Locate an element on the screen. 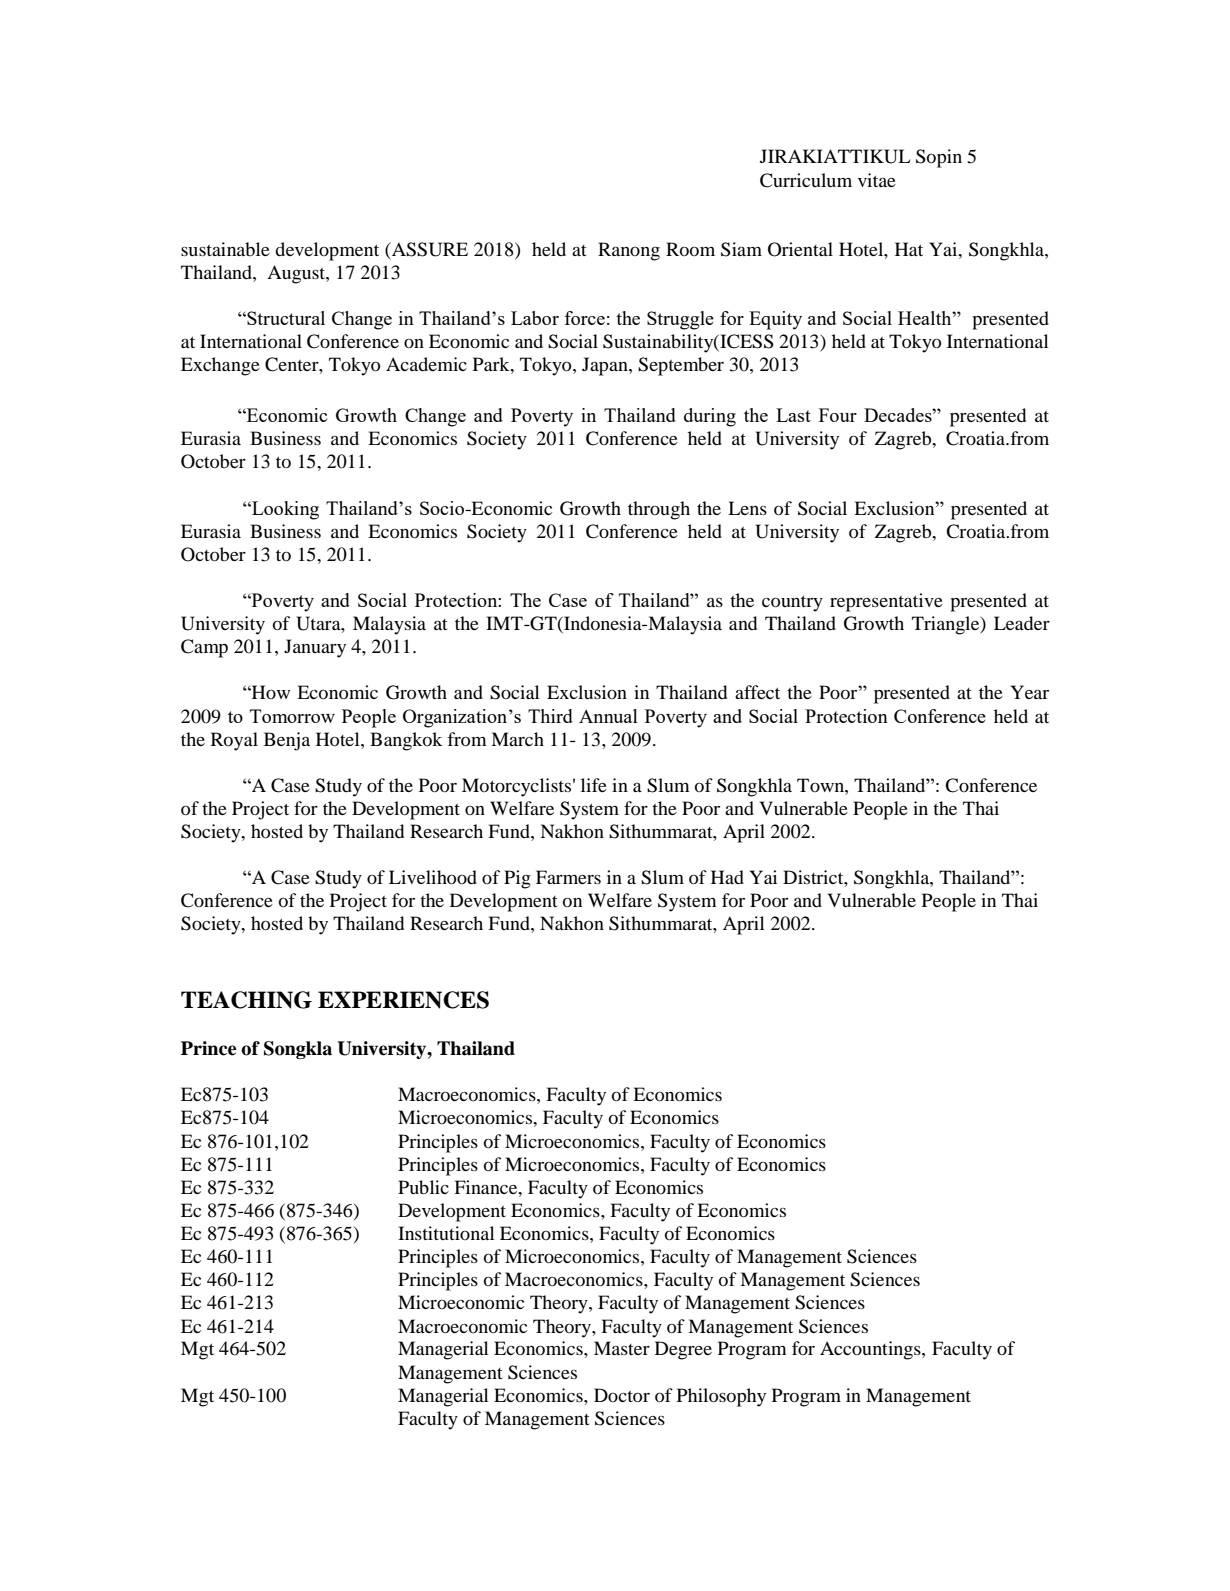  EXPERIENCES is located at coordinates (403, 1000).
